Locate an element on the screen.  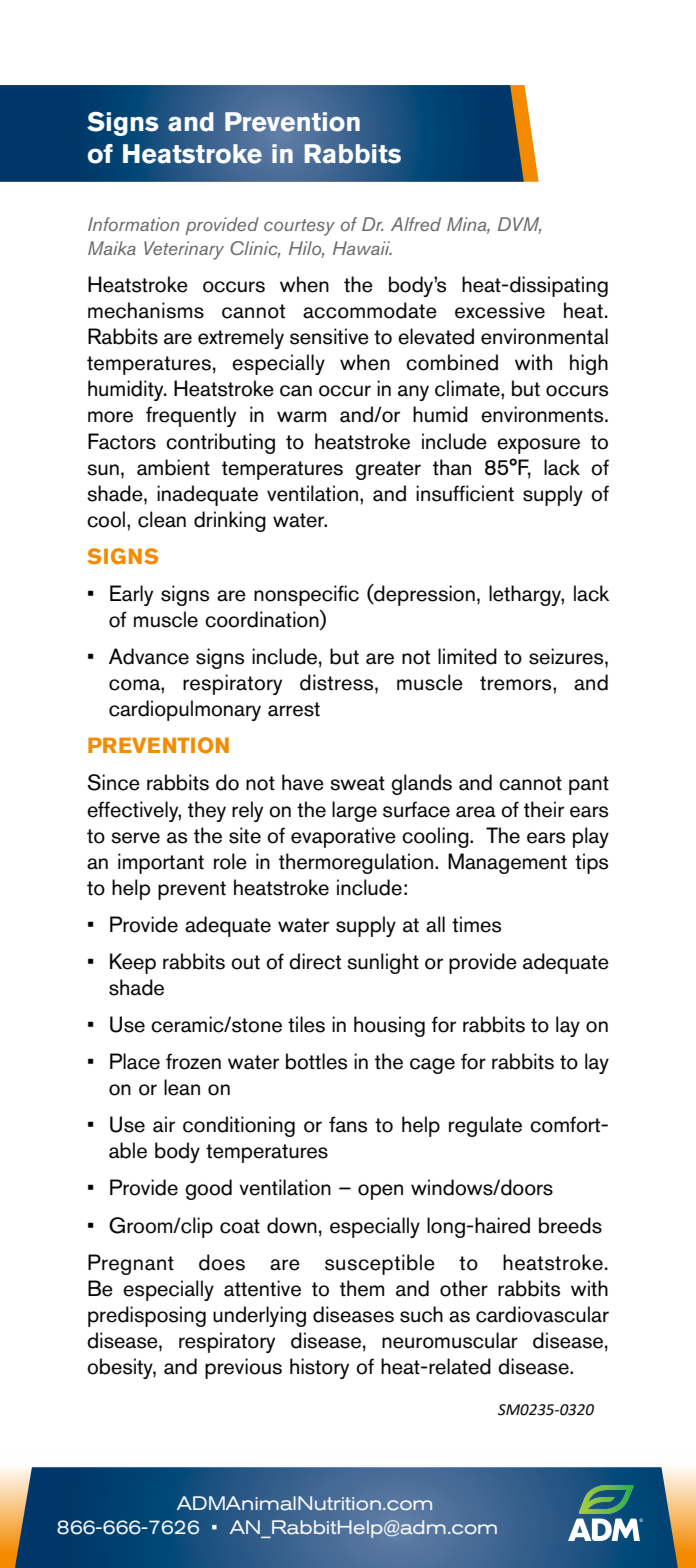
they is located at coordinates (207, 811).
